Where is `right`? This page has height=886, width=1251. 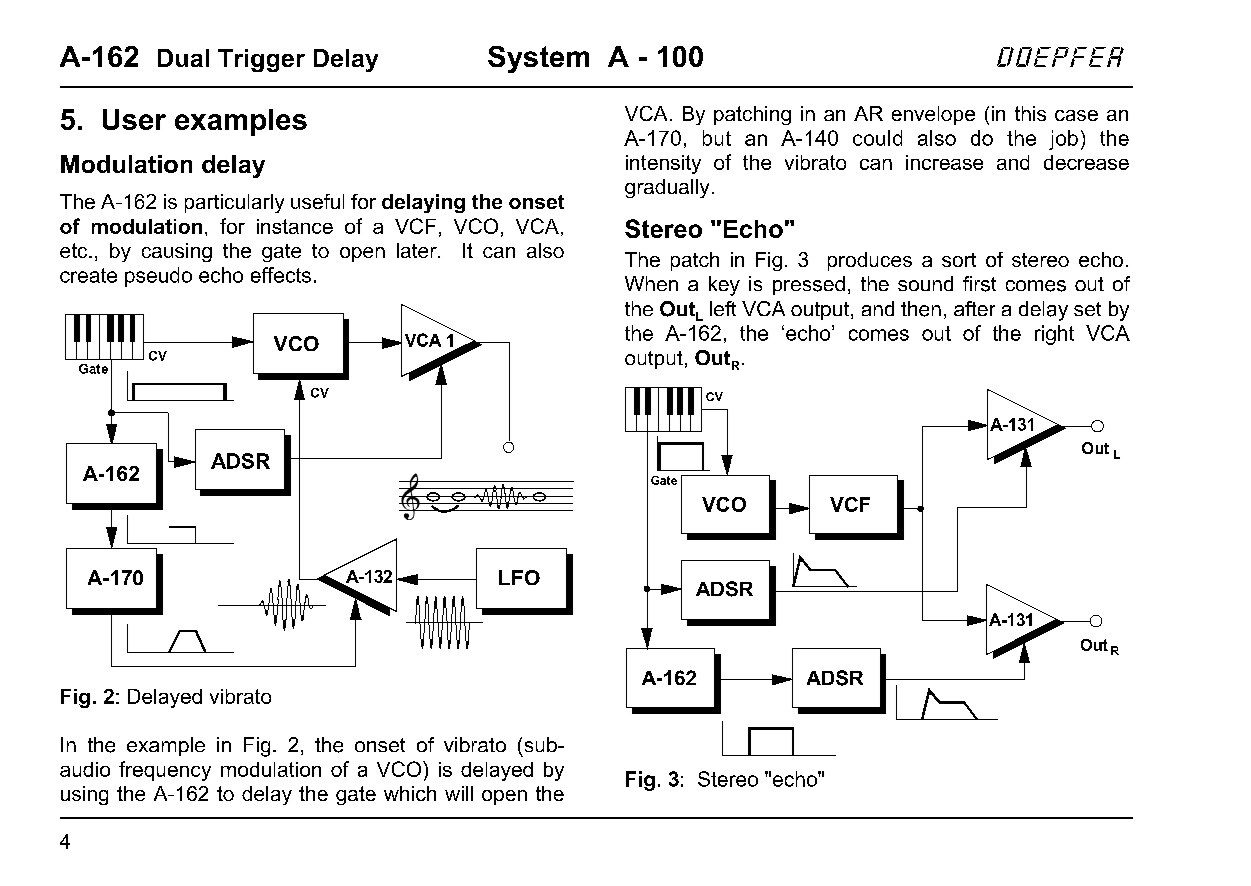 right is located at coordinates (1054, 335).
